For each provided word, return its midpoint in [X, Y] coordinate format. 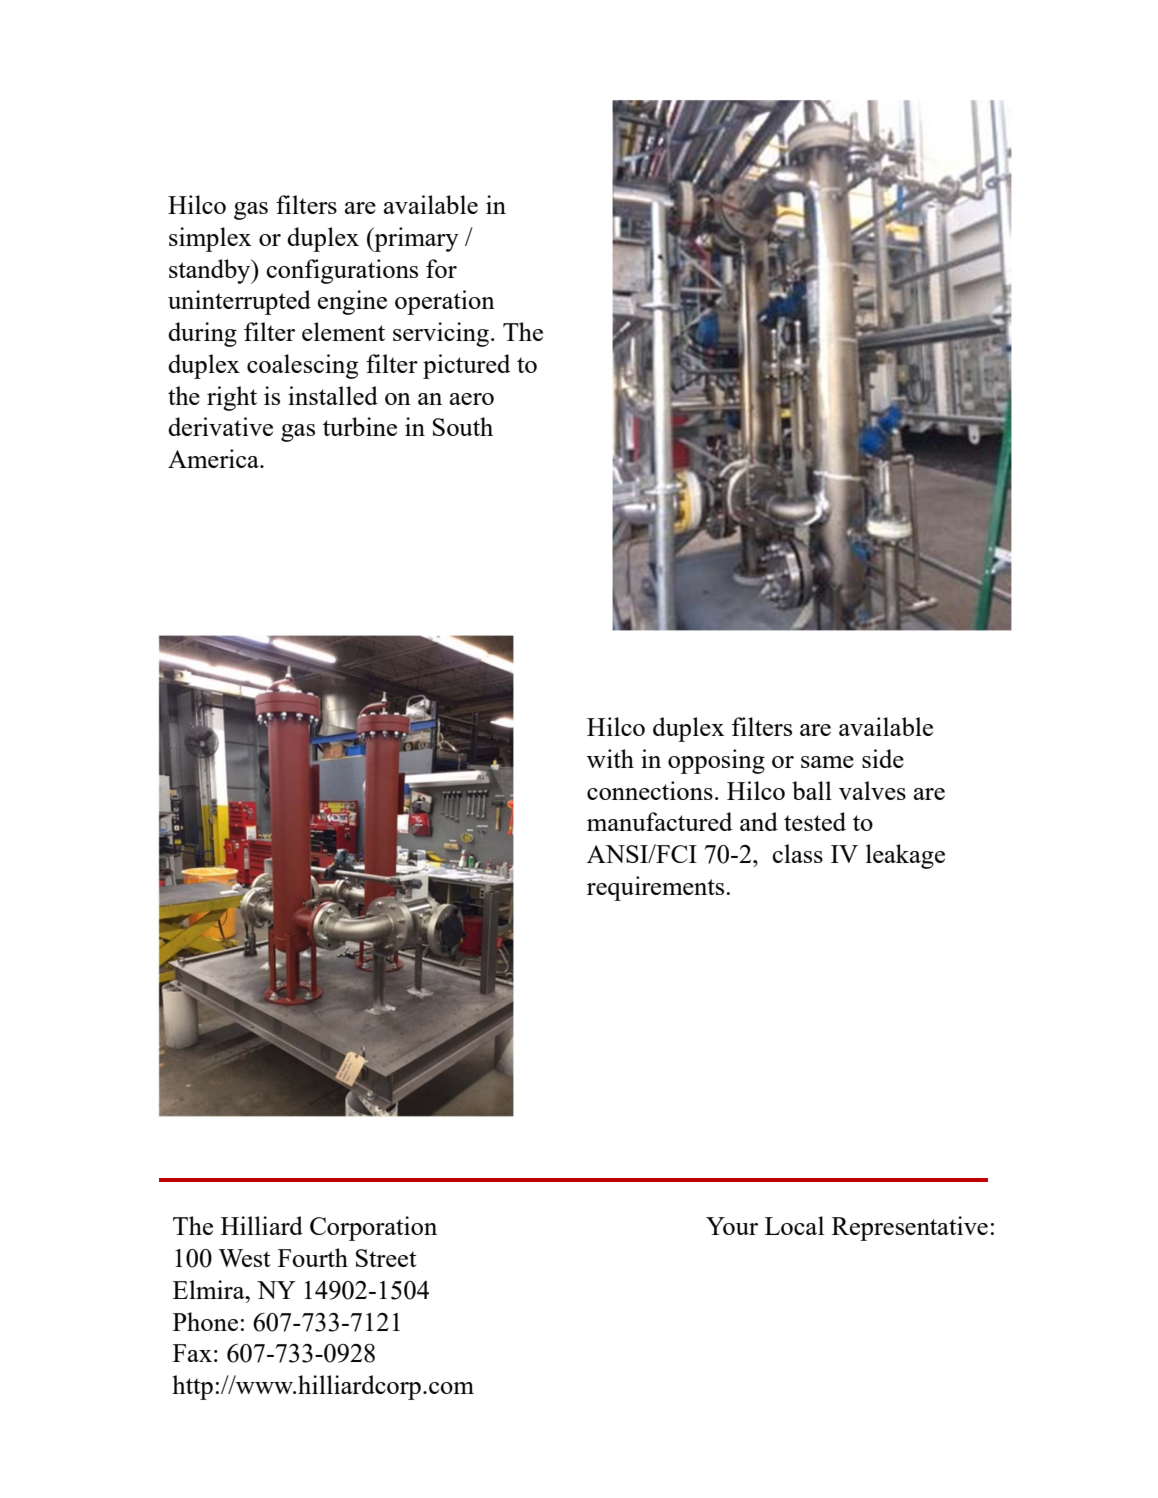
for [441, 268]
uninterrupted [239, 302]
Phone [205, 1321]
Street [386, 1258]
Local [794, 1225]
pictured [466, 366]
